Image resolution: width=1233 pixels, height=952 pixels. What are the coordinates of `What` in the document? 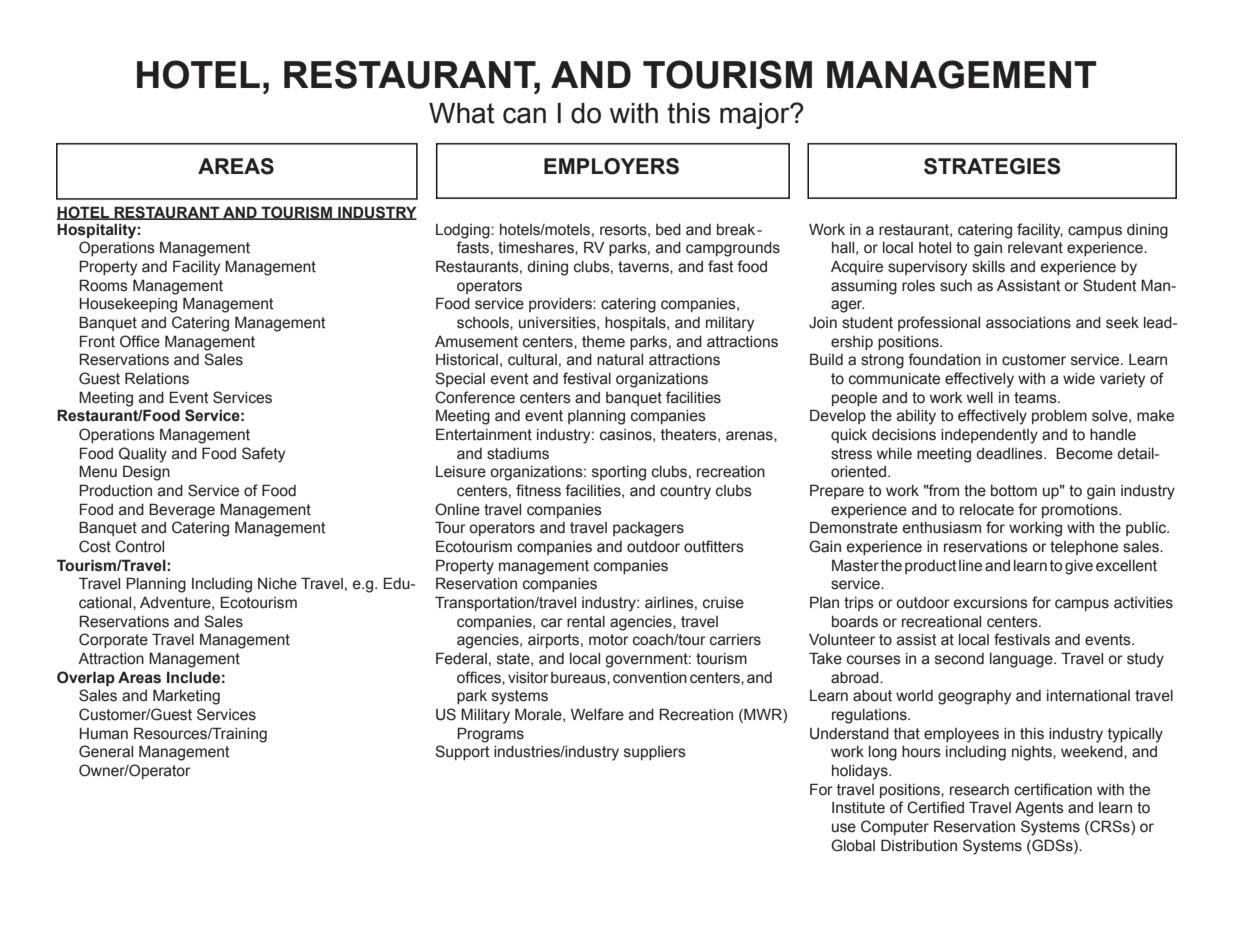 It's located at (462, 113).
